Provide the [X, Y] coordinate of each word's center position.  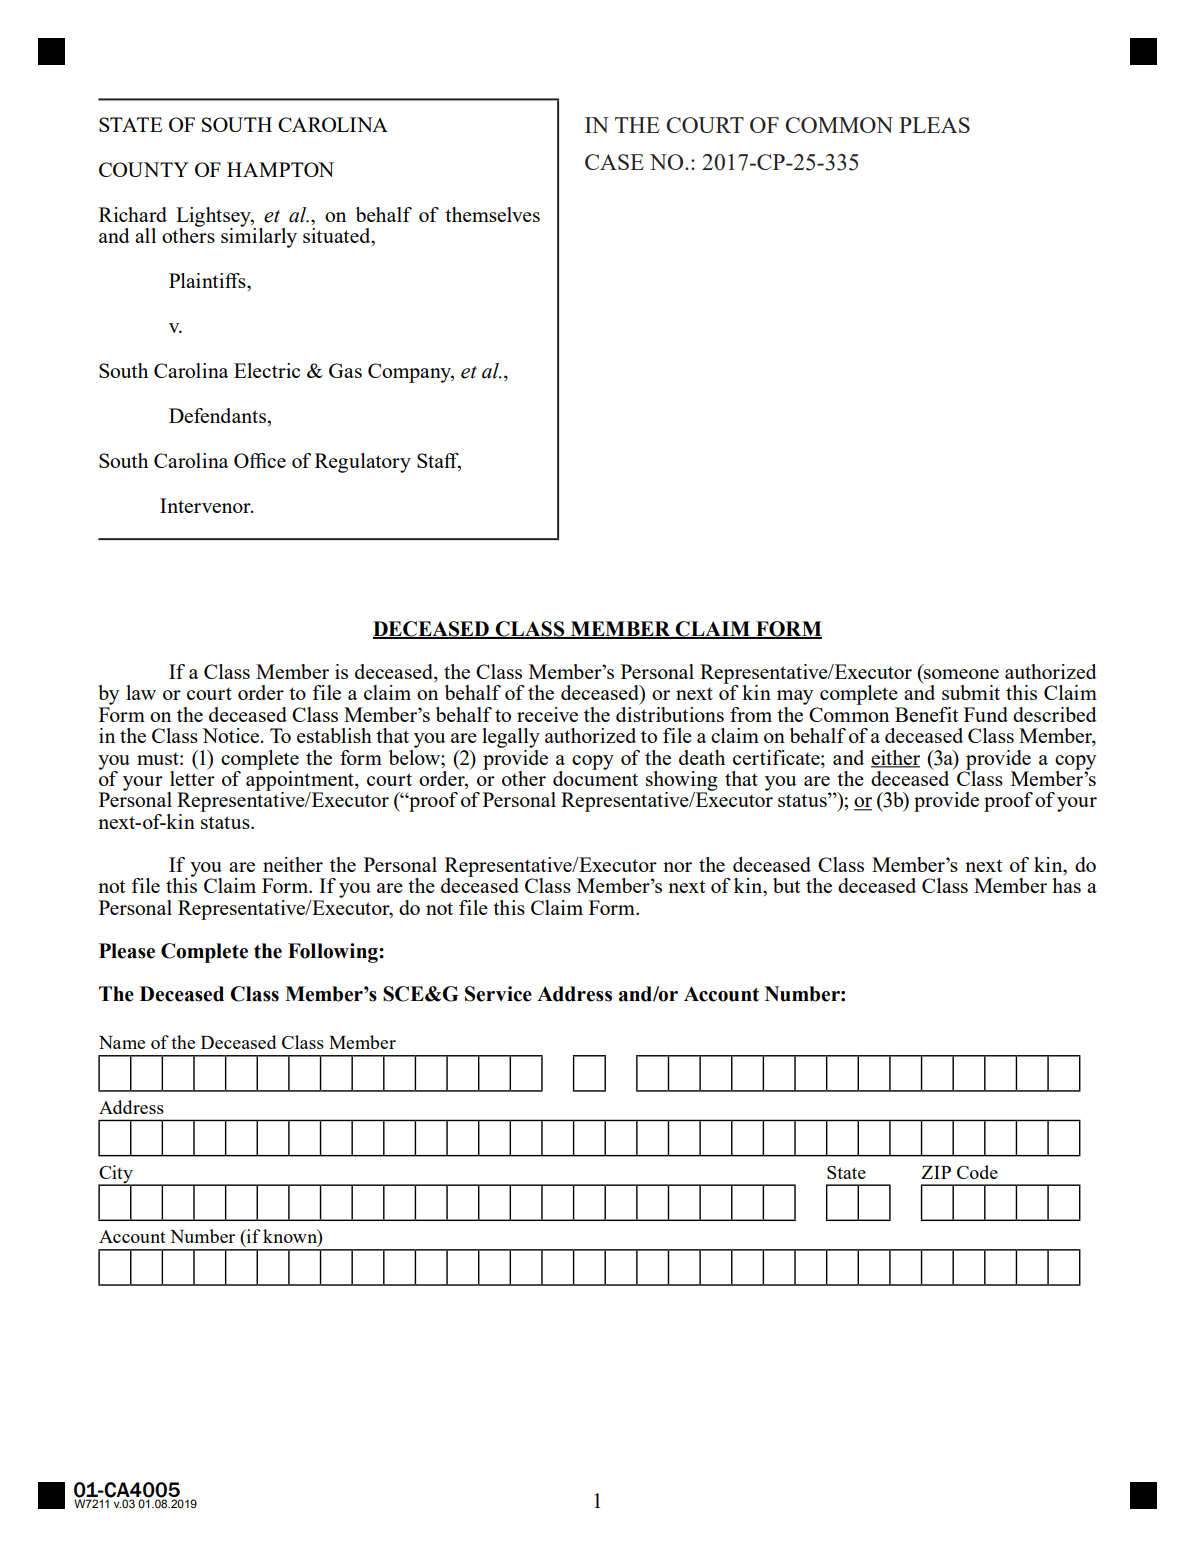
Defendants [218, 415]
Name [122, 1042]
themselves [492, 214]
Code [977, 1172]
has [1066, 885]
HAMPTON [280, 169]
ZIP [936, 1172]
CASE [614, 162]
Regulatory [363, 463]
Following [334, 953]
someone [961, 674]
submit [971, 692]
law [141, 692]
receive [547, 714]
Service [498, 994]
